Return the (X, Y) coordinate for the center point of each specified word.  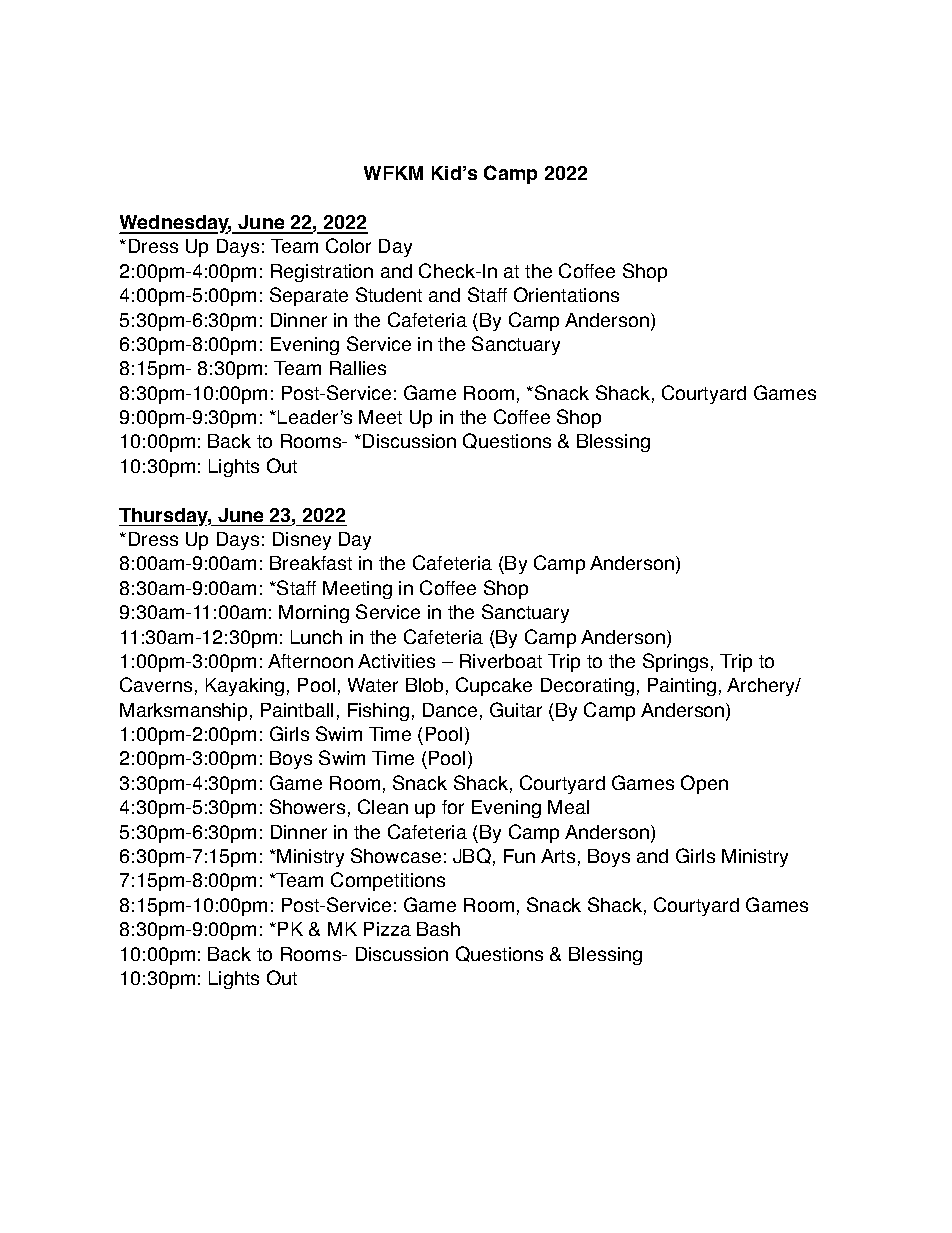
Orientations (566, 294)
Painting (682, 687)
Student (389, 294)
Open (704, 784)
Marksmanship (183, 712)
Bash (438, 929)
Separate (309, 296)
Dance (450, 710)
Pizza (387, 929)
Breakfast (311, 563)
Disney (302, 541)
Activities (396, 661)
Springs (675, 662)
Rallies (358, 368)
